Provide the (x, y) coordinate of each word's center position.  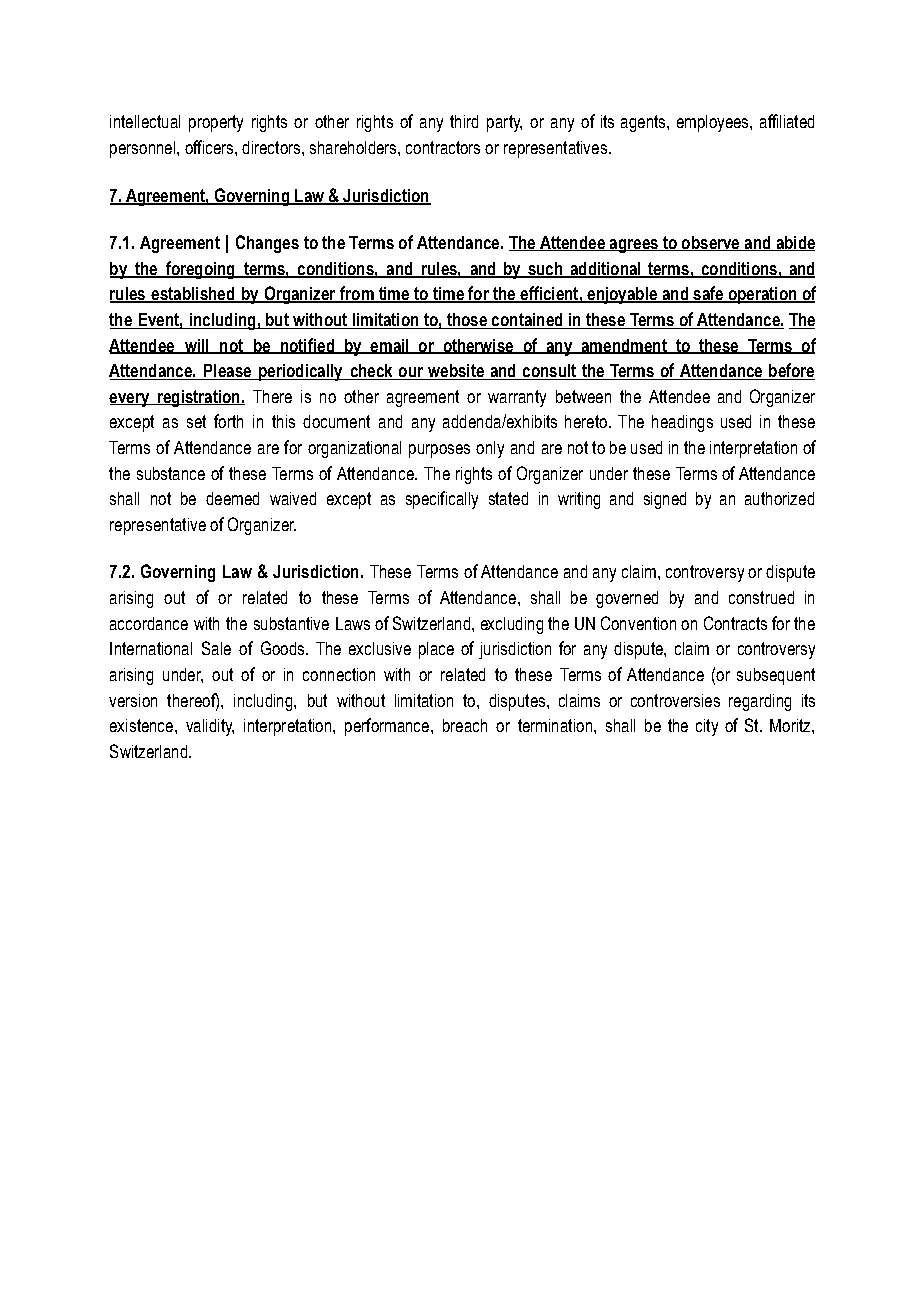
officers (210, 147)
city (707, 727)
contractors (443, 147)
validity (210, 727)
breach (465, 725)
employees (714, 123)
